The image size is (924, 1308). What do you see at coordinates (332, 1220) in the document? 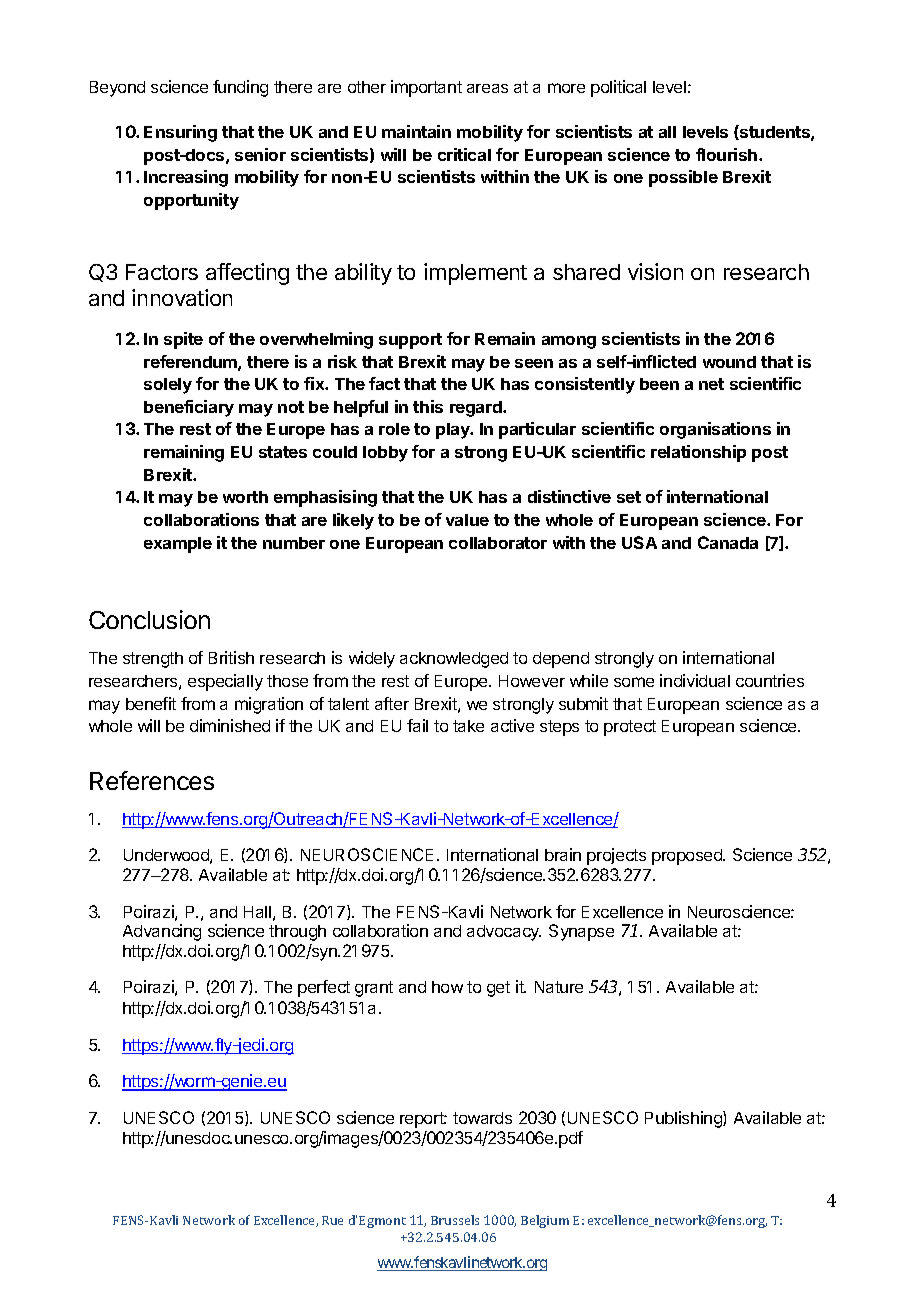
I see `Rue` at bounding box center [332, 1220].
